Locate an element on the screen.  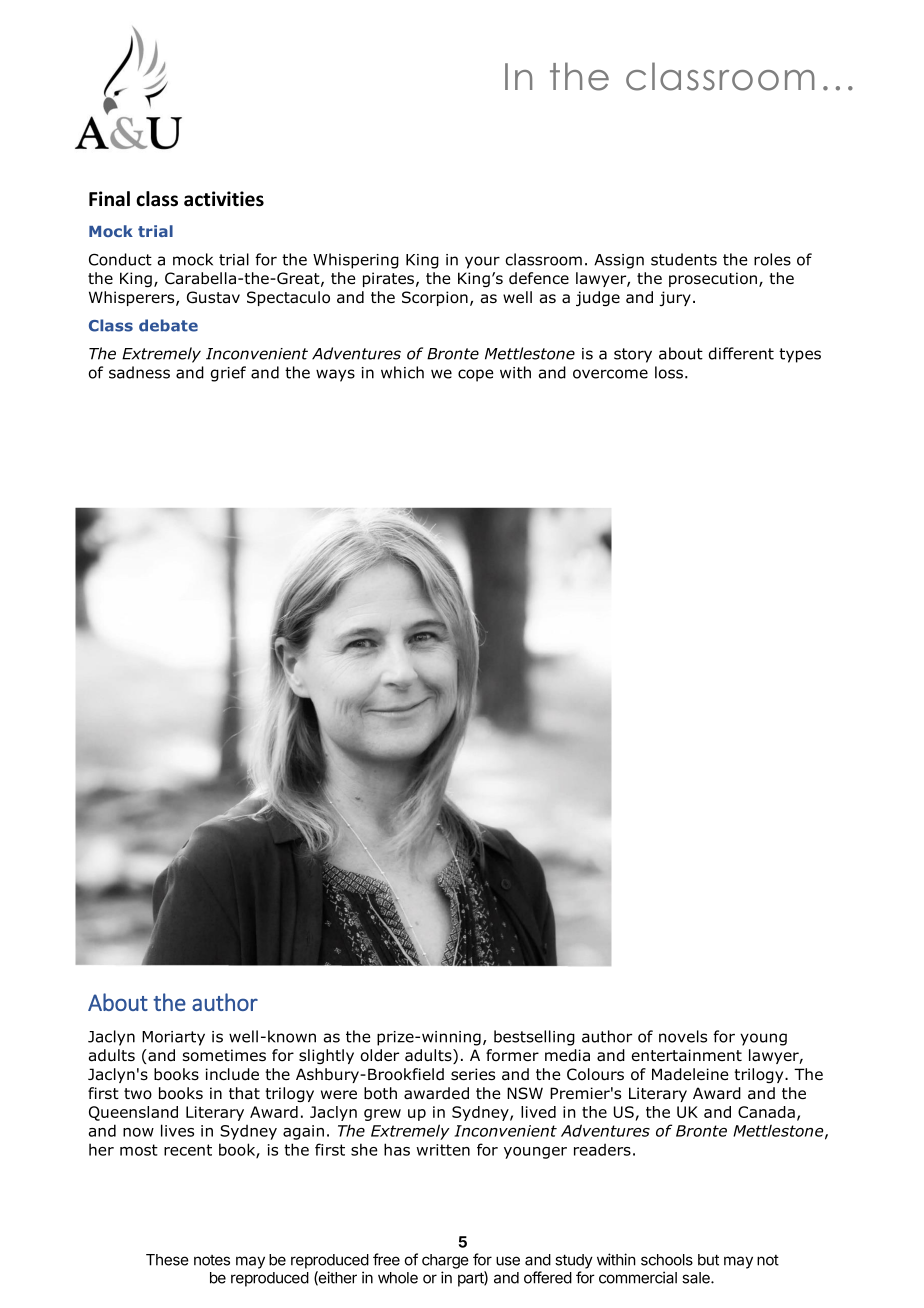
notes is located at coordinates (212, 1260).
